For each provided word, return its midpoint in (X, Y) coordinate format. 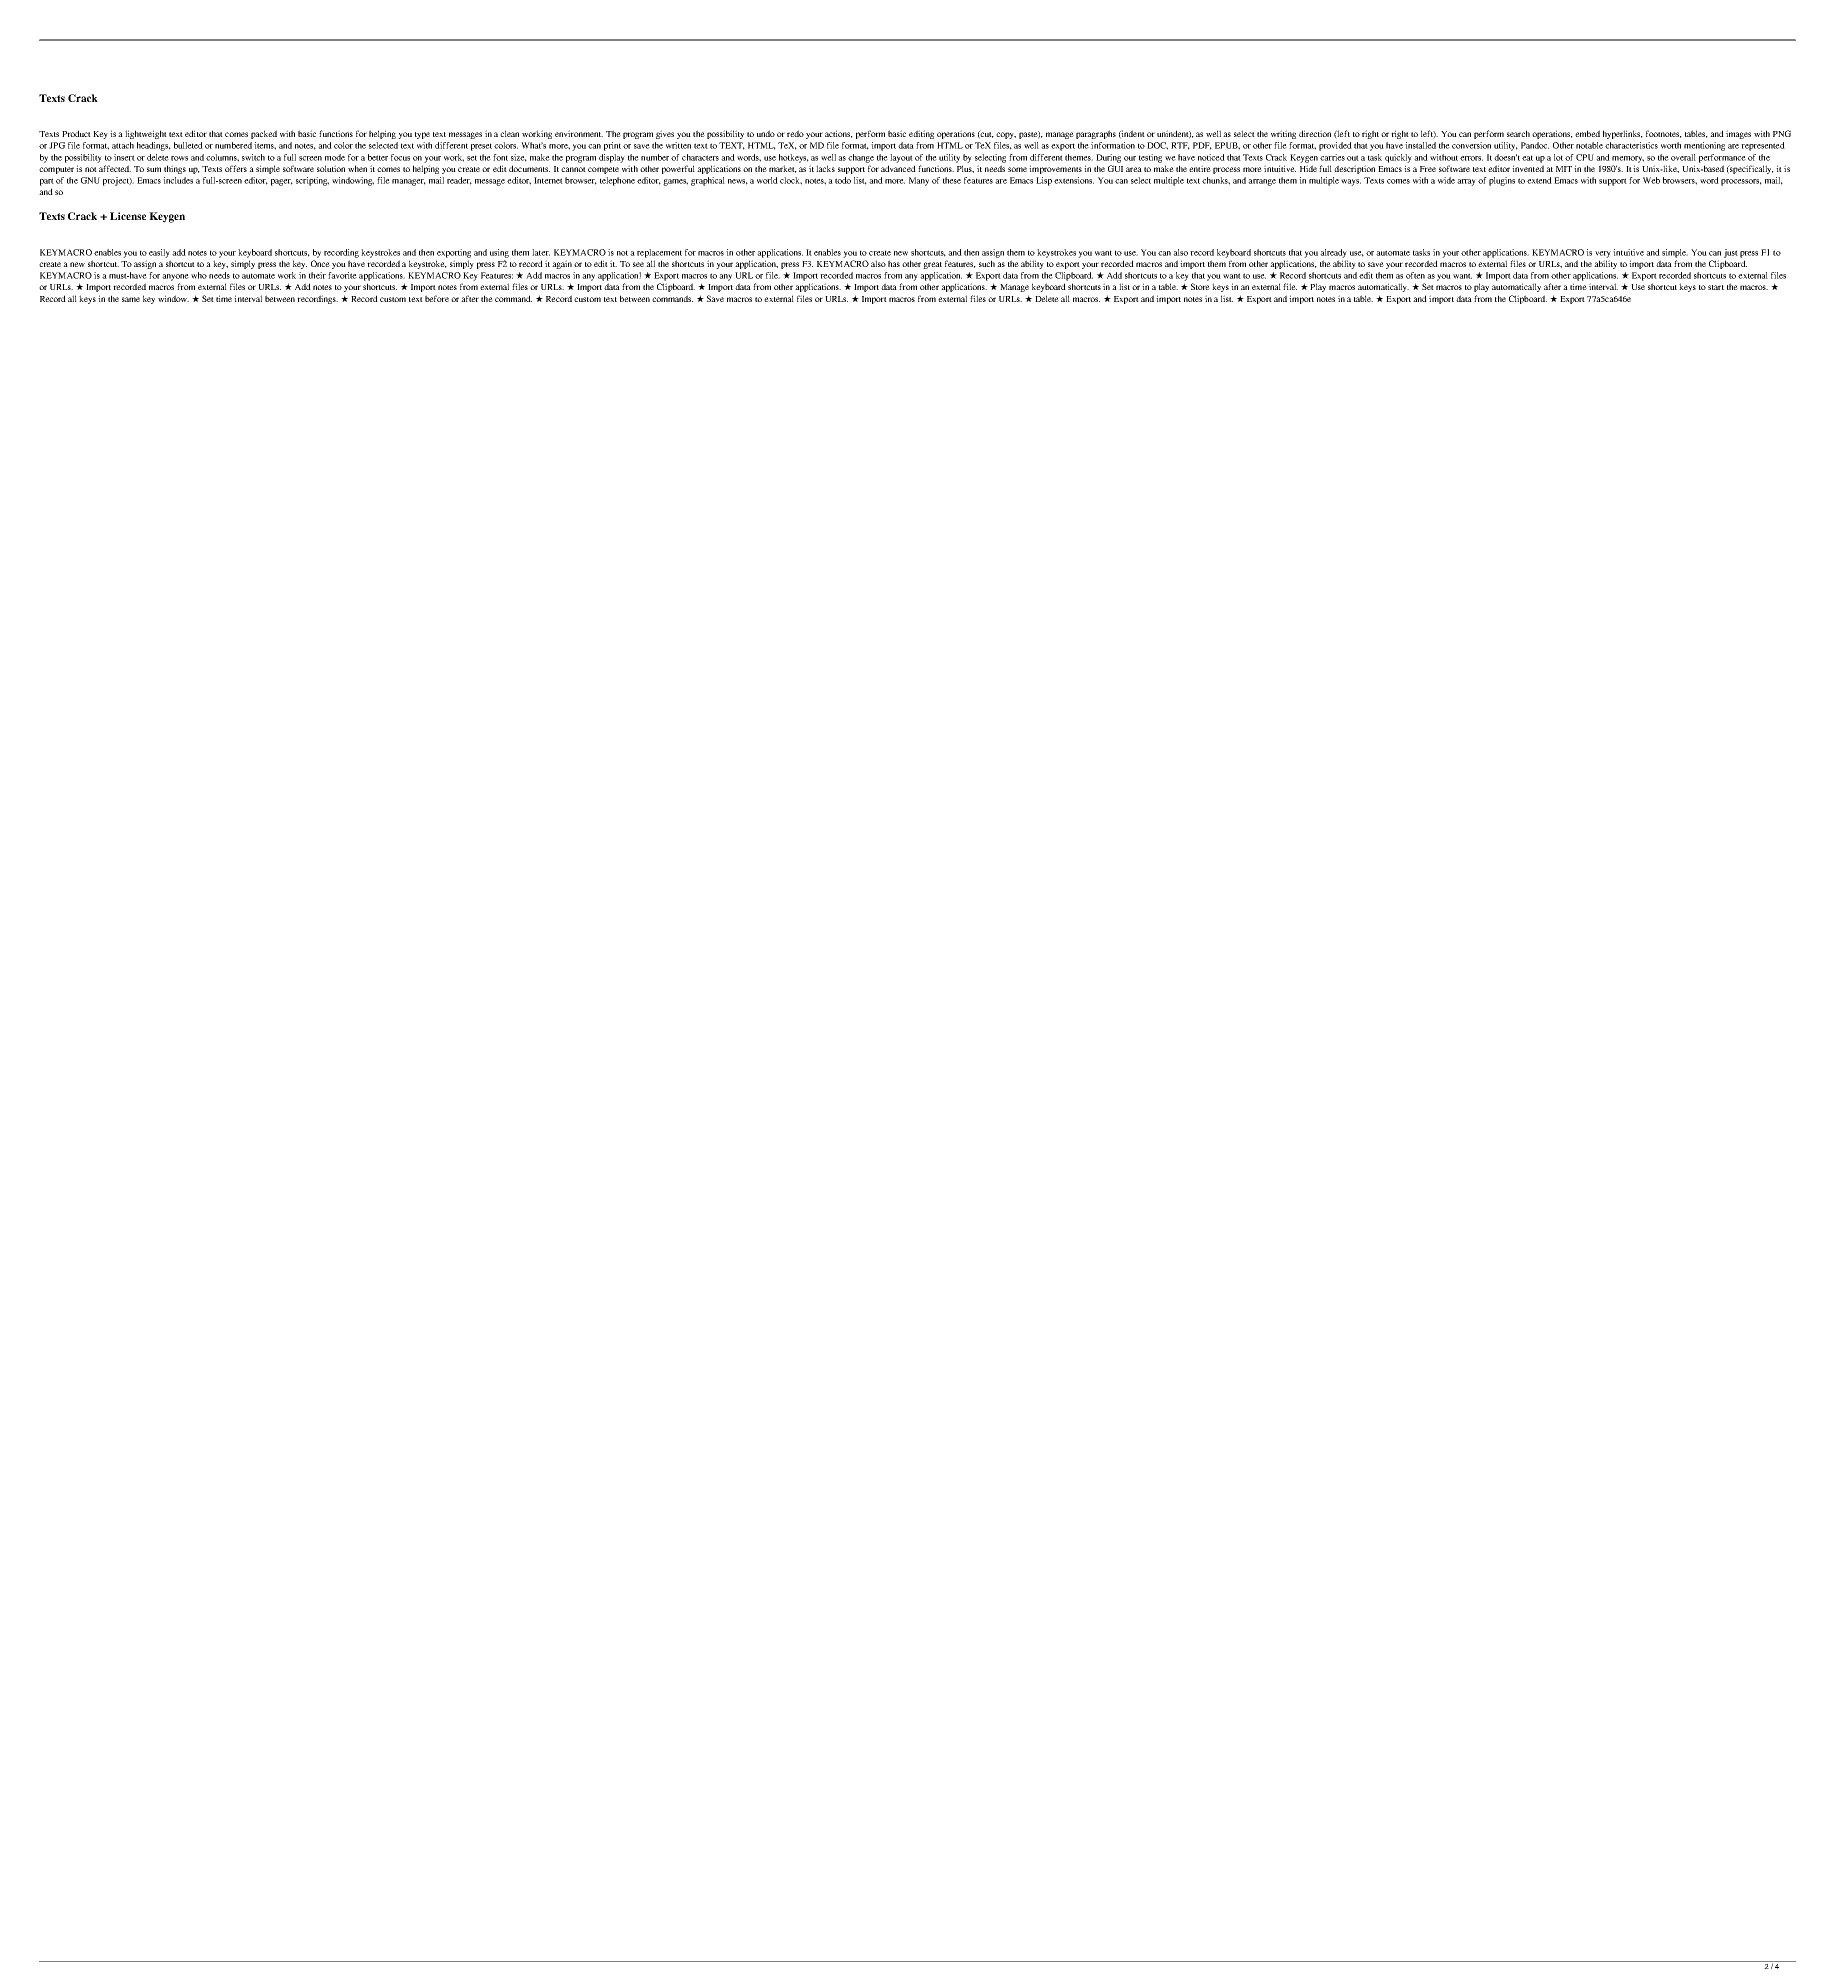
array (1466, 182)
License (128, 216)
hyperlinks (1623, 134)
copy (1006, 135)
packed (264, 134)
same (131, 299)
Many (919, 181)
